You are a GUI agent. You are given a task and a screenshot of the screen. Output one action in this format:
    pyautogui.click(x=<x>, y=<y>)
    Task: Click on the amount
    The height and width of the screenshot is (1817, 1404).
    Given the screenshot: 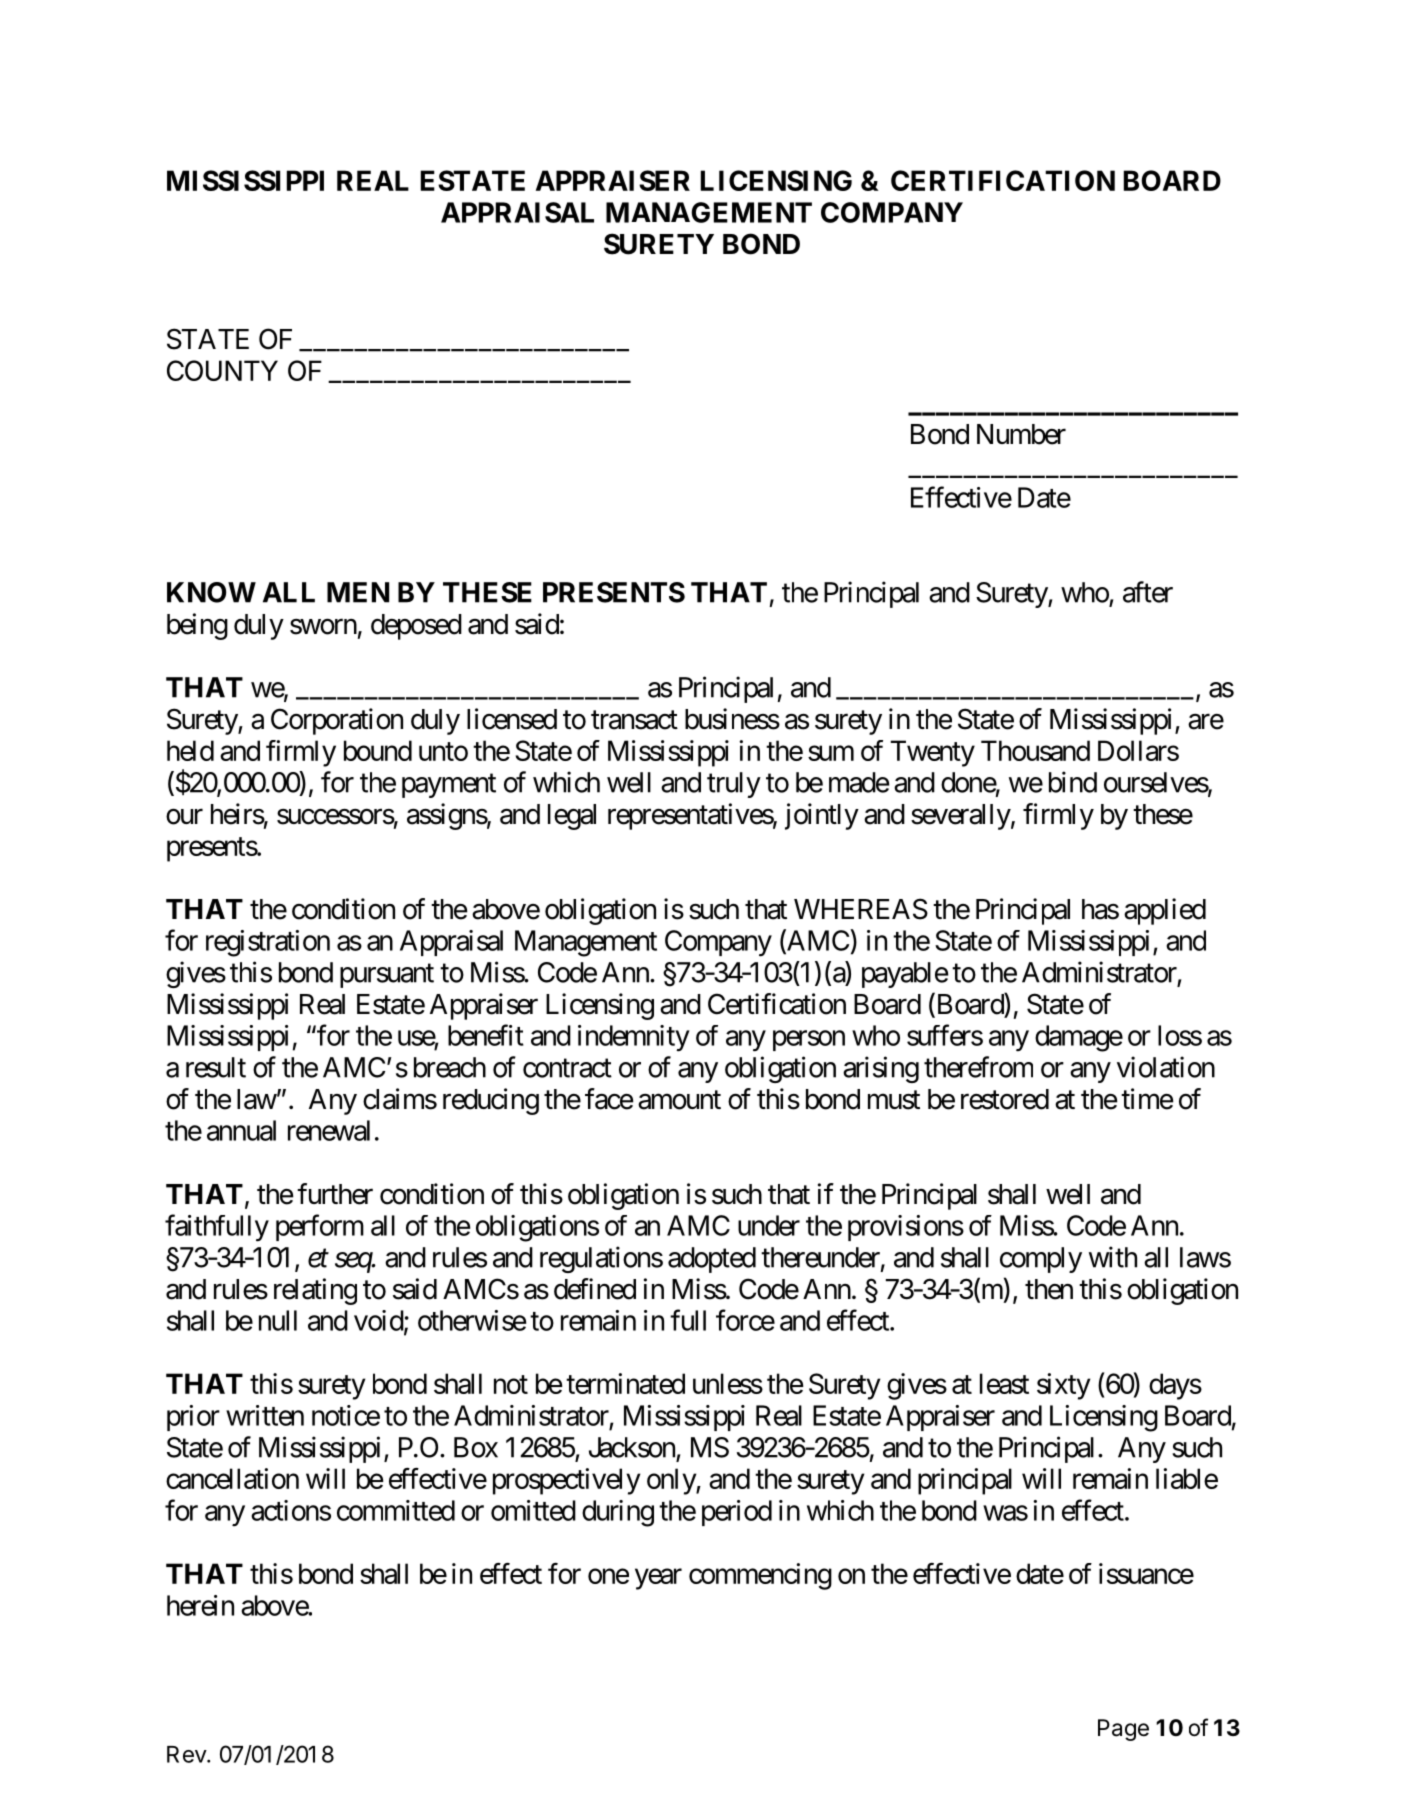 What is the action you would take?
    pyautogui.click(x=679, y=1100)
